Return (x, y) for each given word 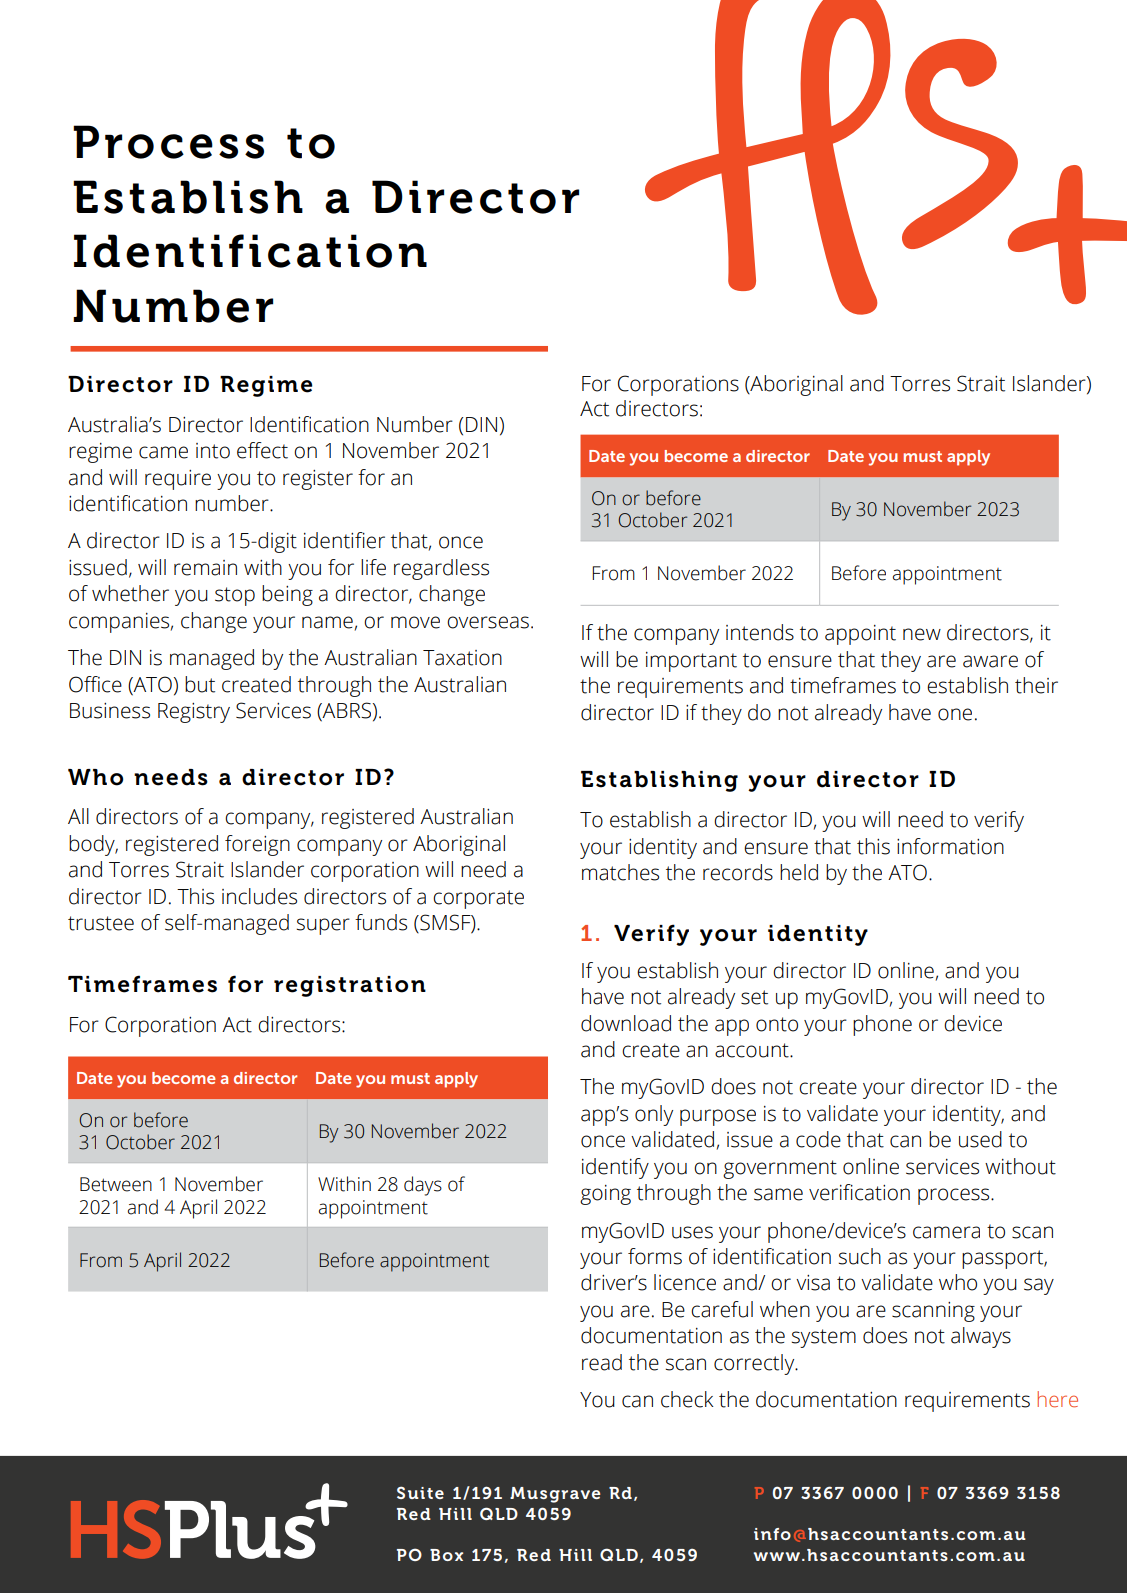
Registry (194, 713)
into (213, 451)
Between (116, 1184)
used (980, 1139)
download (626, 1023)
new (922, 634)
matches (620, 872)
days (423, 1186)
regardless (441, 569)
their (1036, 685)
